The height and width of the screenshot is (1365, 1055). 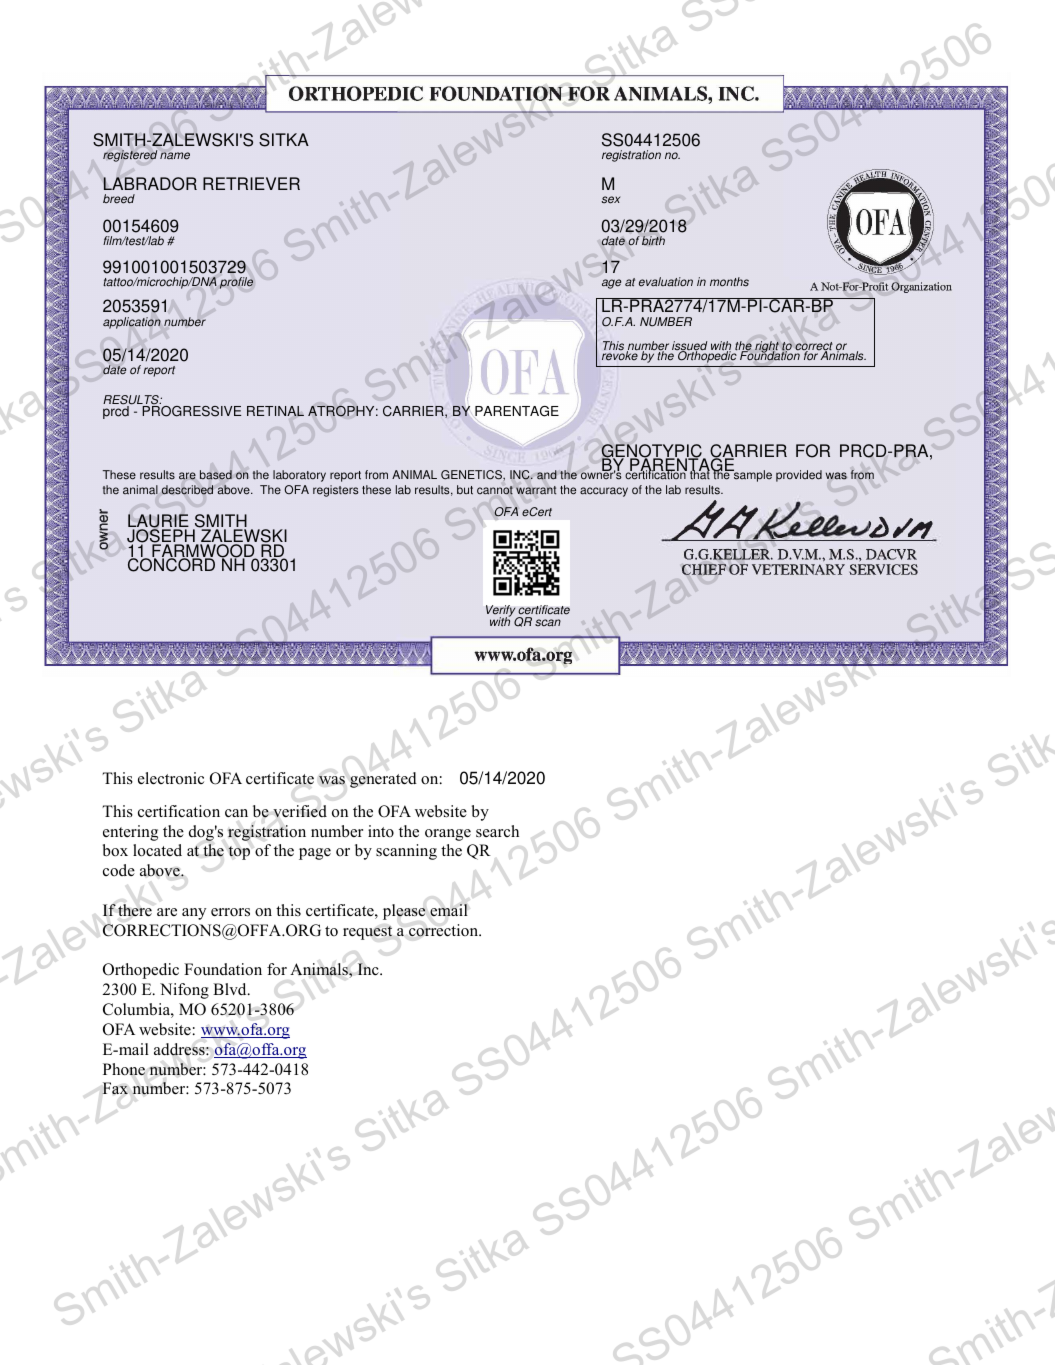 I want to click on that, so click(x=700, y=474).
